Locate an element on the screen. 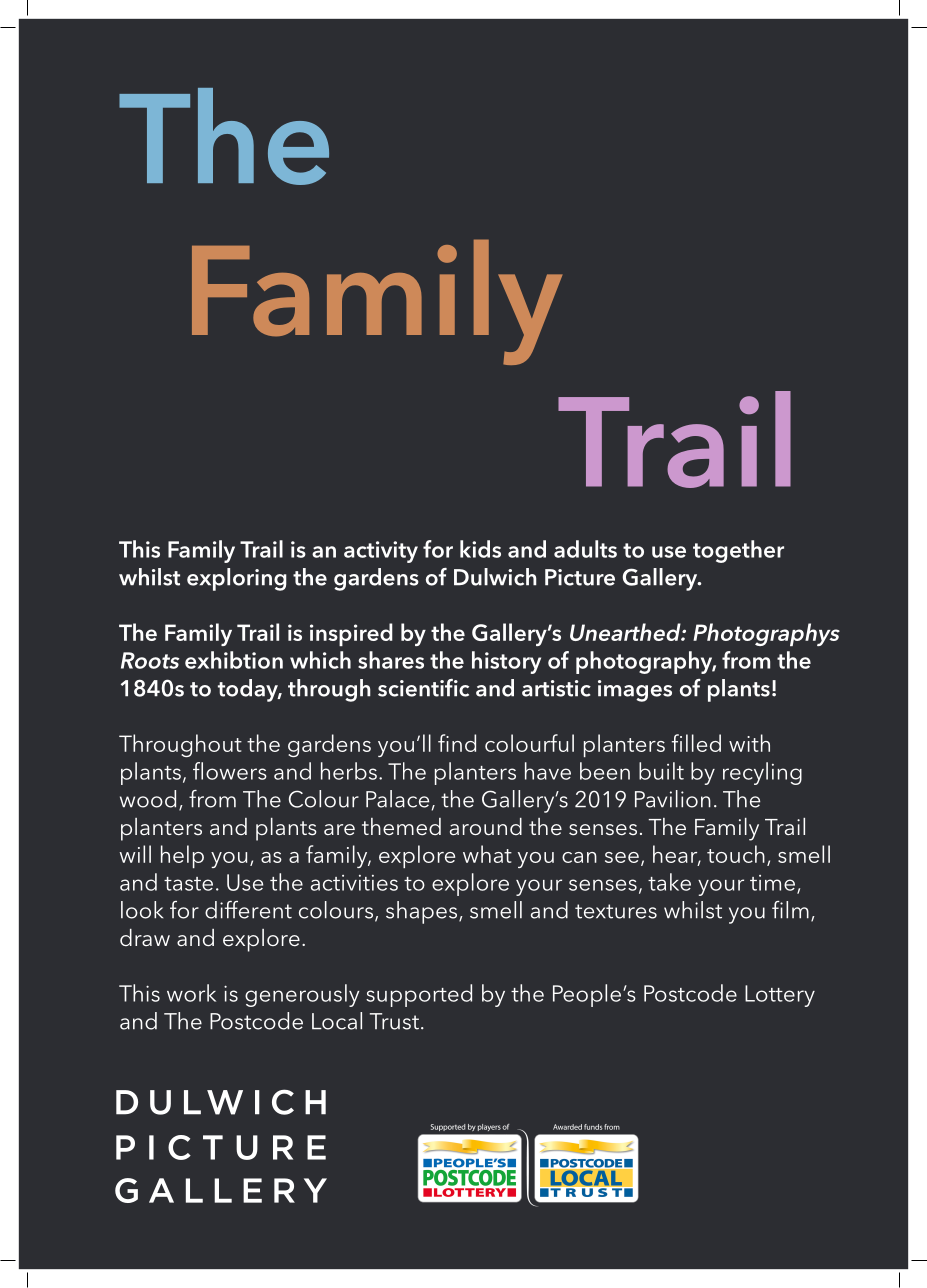 The width and height of the screenshot is (927, 1288). Lottery is located at coordinates (780, 996).
